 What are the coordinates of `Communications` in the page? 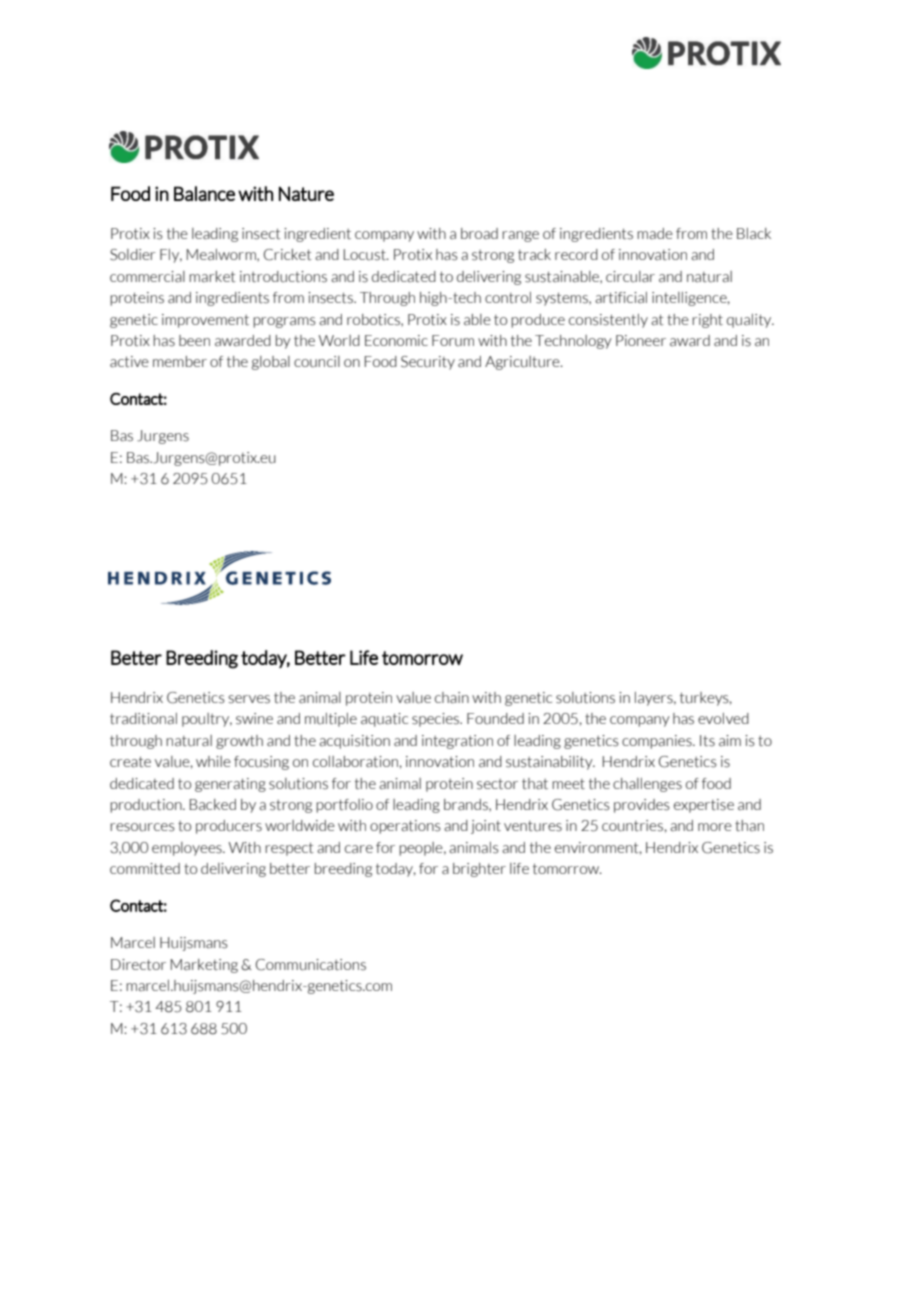 It's located at (311, 965).
